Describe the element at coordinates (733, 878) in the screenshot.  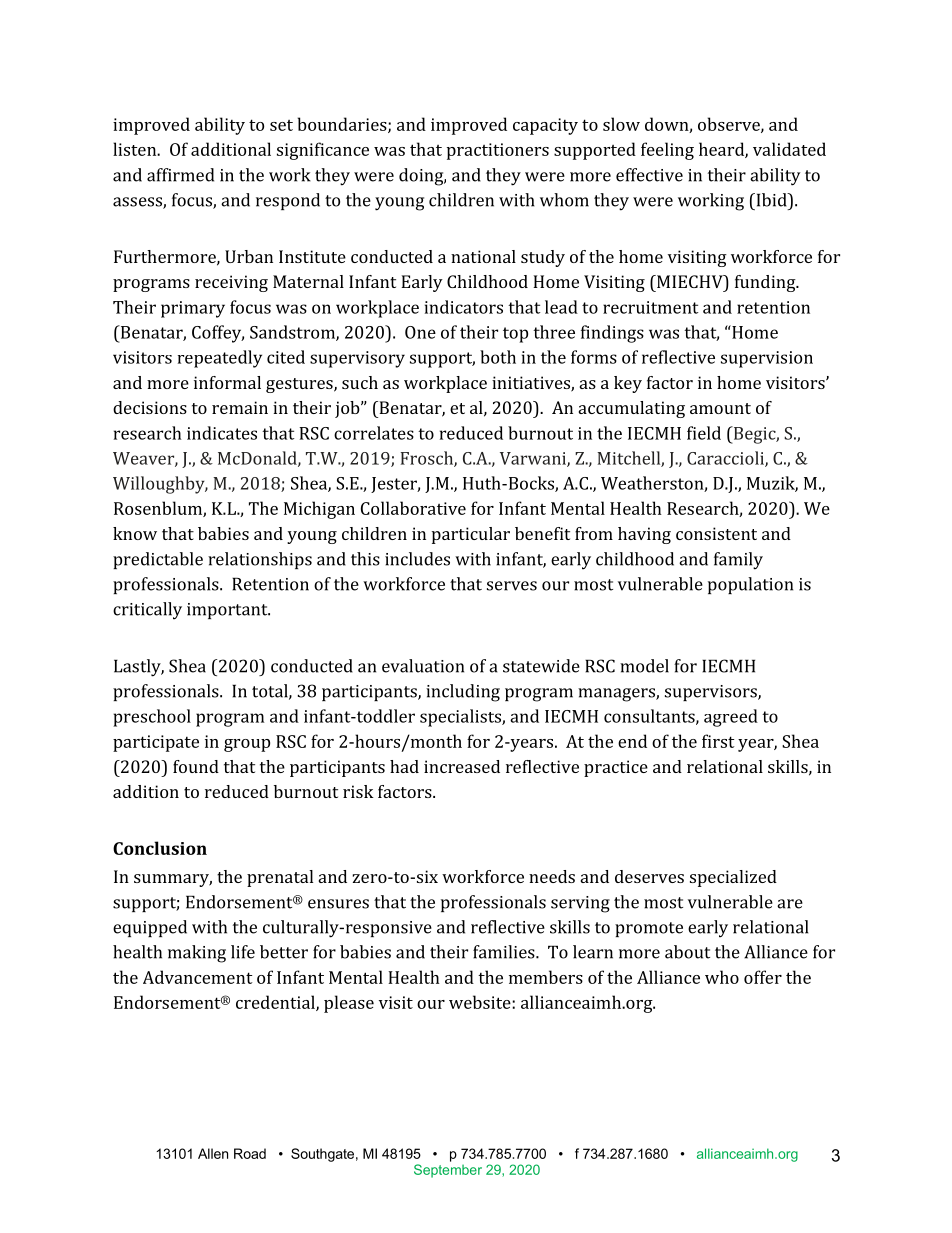
I see `specialized` at that location.
